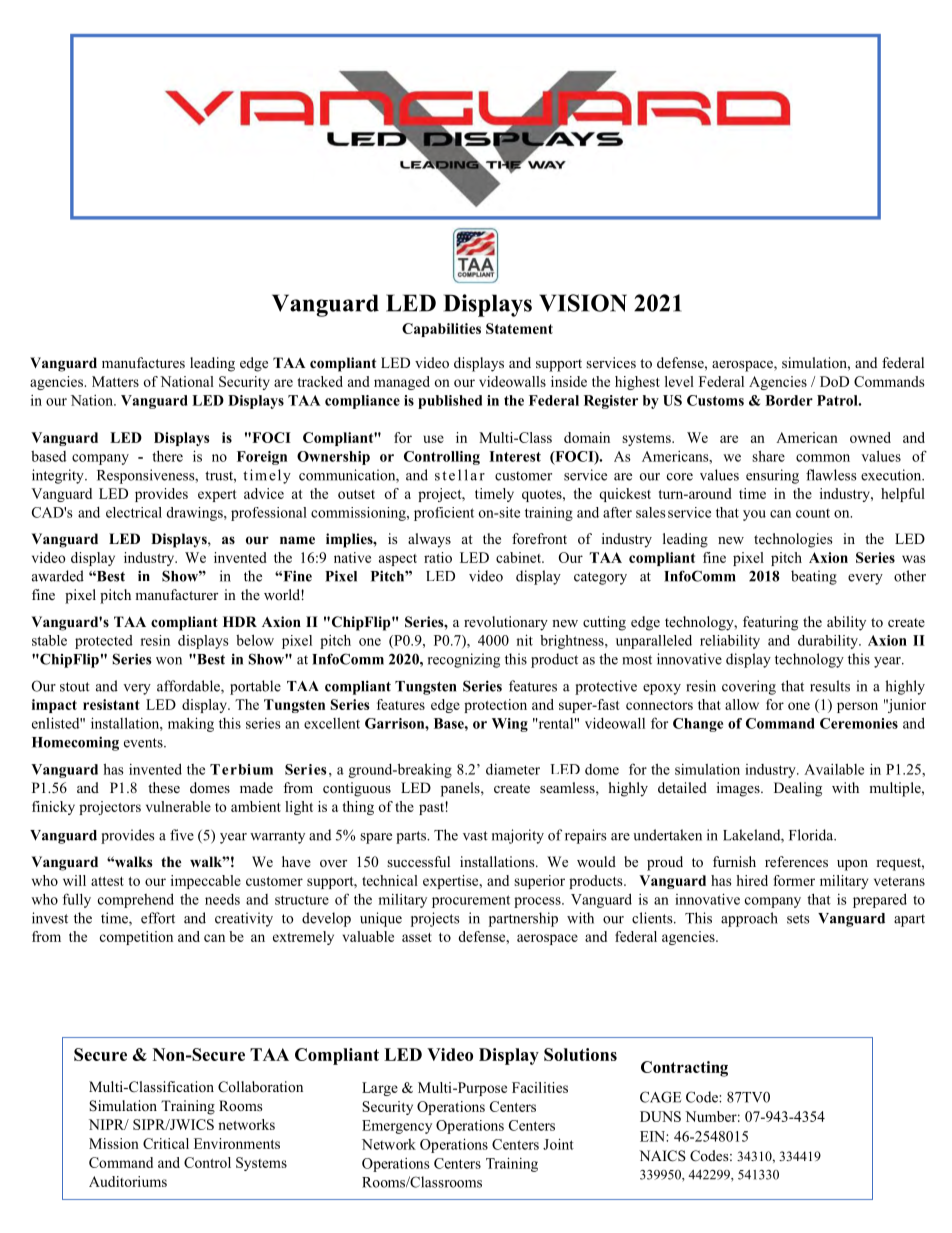 This screenshot has height=1233, width=952. What do you see at coordinates (143, 362) in the screenshot?
I see `manufactures` at bounding box center [143, 362].
